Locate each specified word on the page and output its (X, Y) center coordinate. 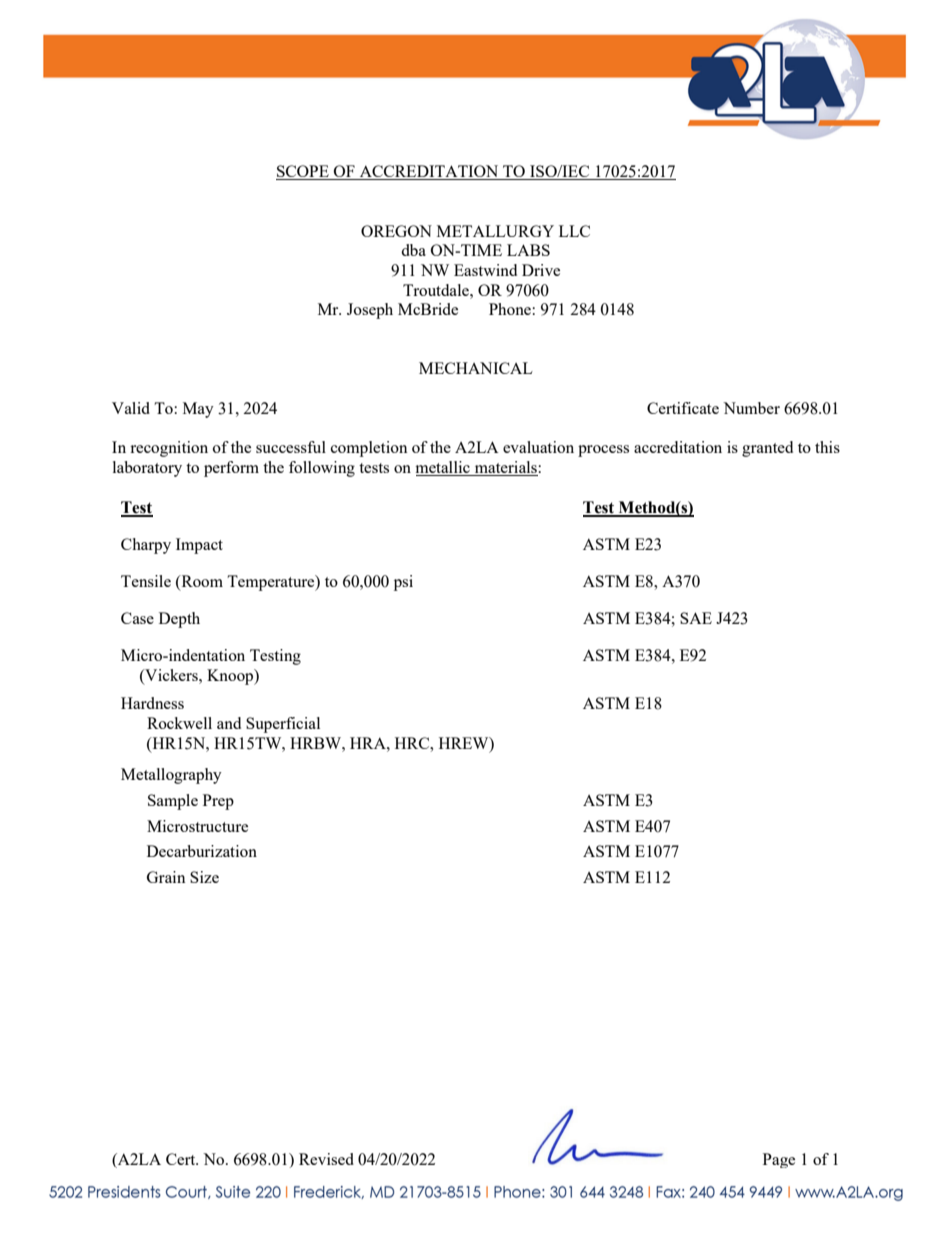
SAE (696, 618)
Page (779, 1160)
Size (204, 877)
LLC (574, 231)
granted (767, 449)
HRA (369, 743)
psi (403, 583)
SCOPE (303, 172)
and (229, 723)
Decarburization (202, 851)
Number (751, 408)
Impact (199, 546)
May (198, 410)
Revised (326, 1159)
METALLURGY (495, 231)
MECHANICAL (476, 368)
